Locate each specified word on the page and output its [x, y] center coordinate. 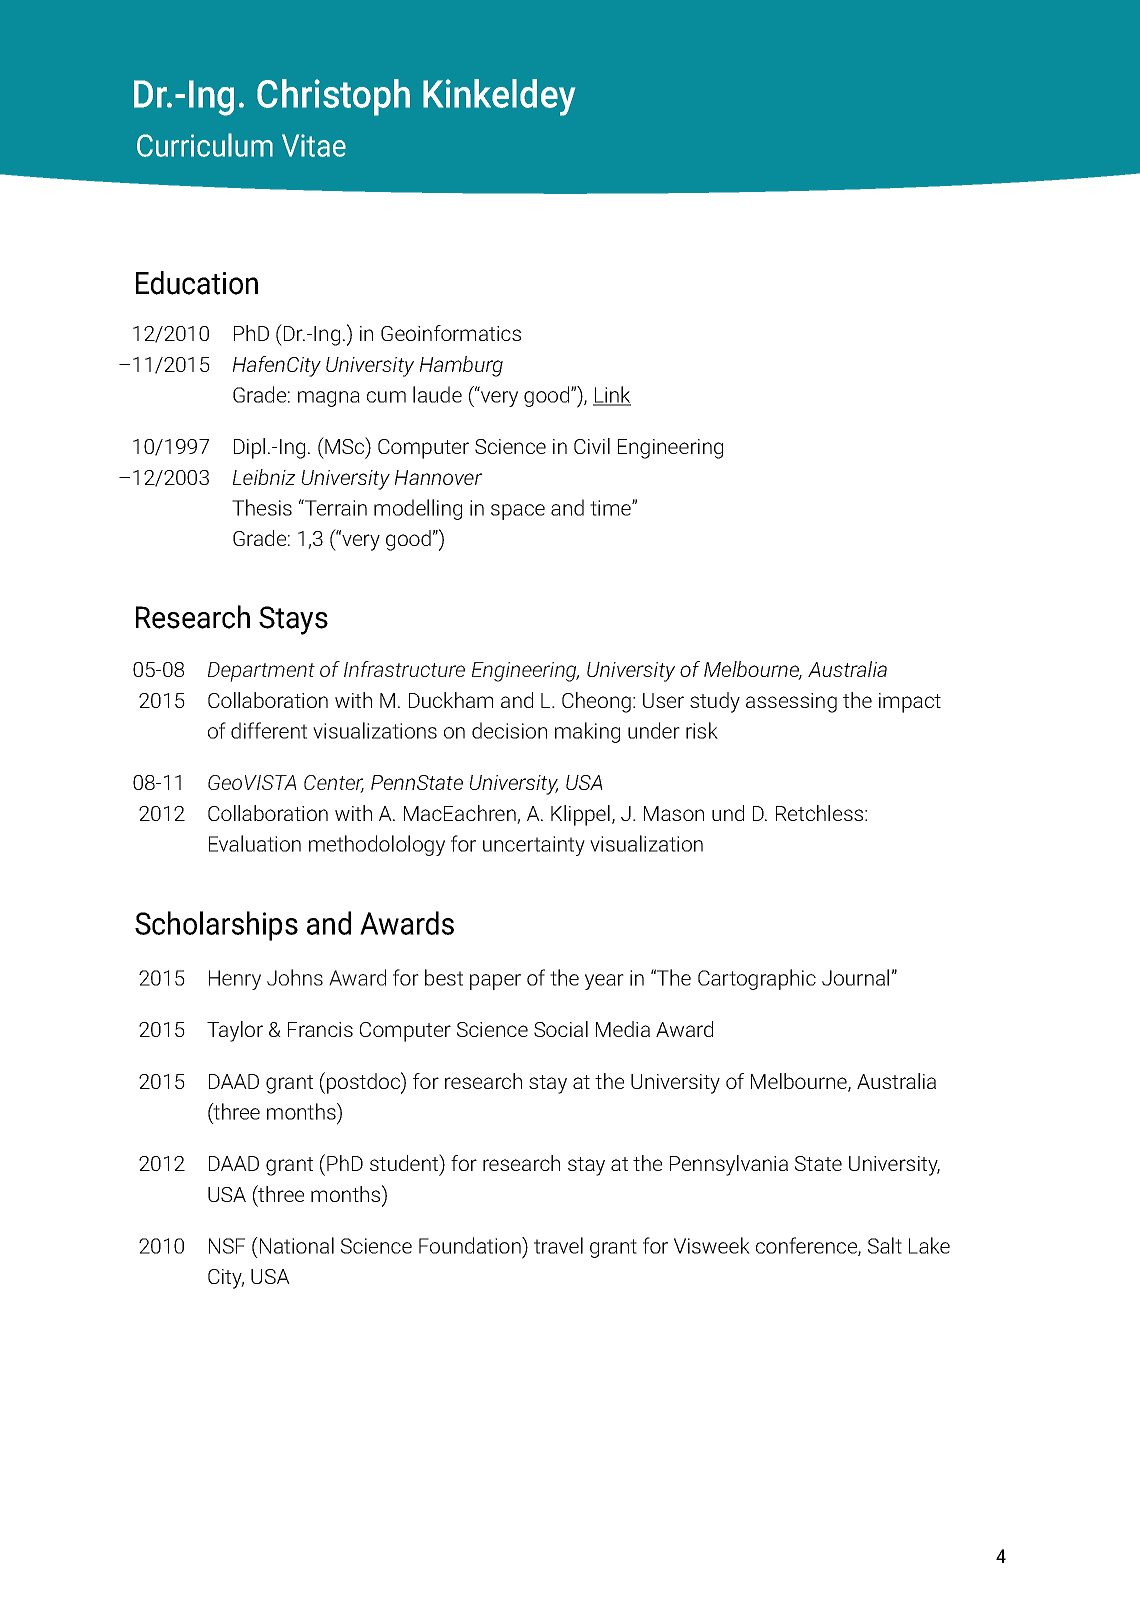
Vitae [314, 145]
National [297, 1245]
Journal [855, 977]
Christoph [333, 97]
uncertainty [534, 846]
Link [612, 395]
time [611, 508]
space [518, 512]
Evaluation [255, 843]
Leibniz [264, 477]
